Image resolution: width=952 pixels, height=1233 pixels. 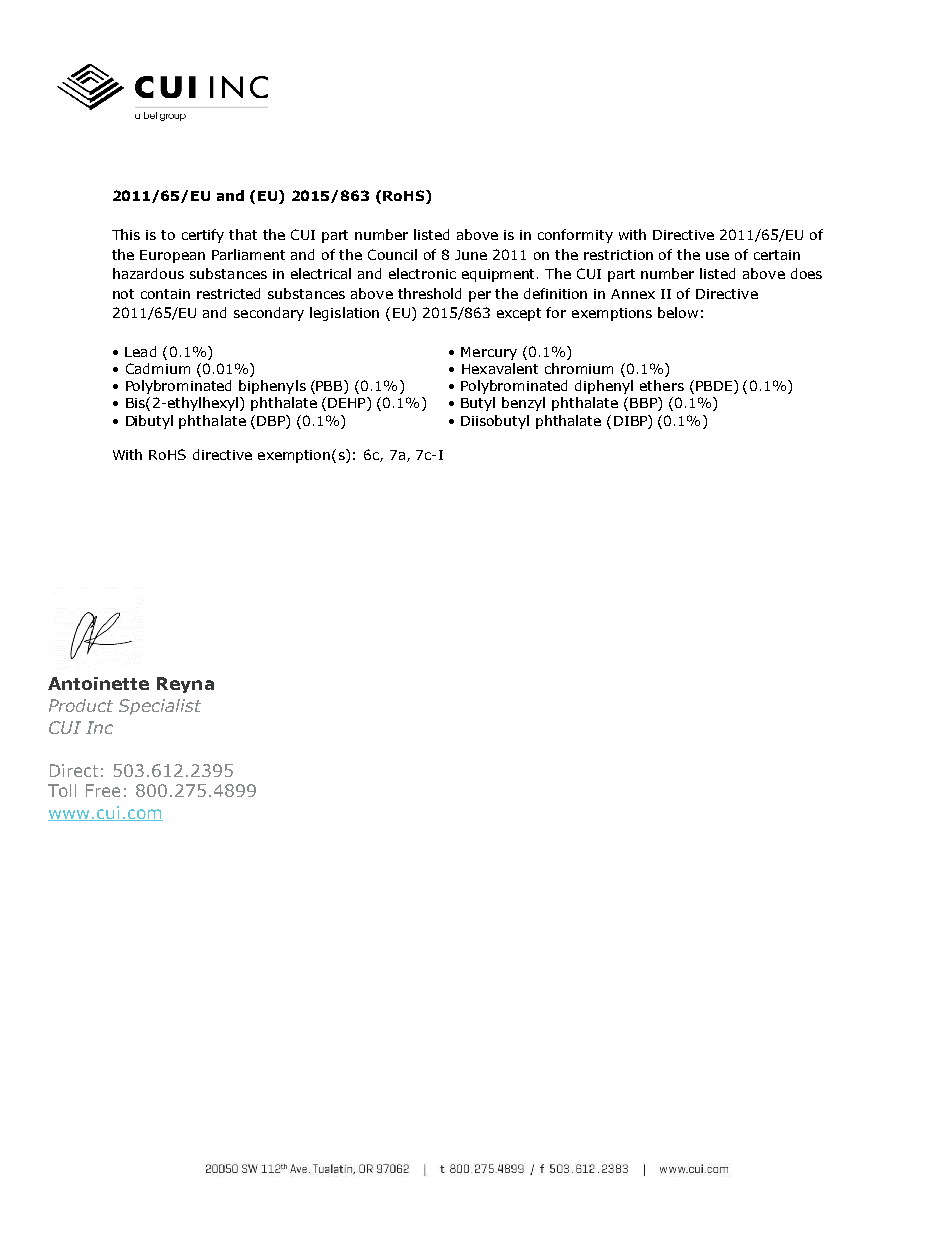 I want to click on ethers, so click(x=662, y=385).
